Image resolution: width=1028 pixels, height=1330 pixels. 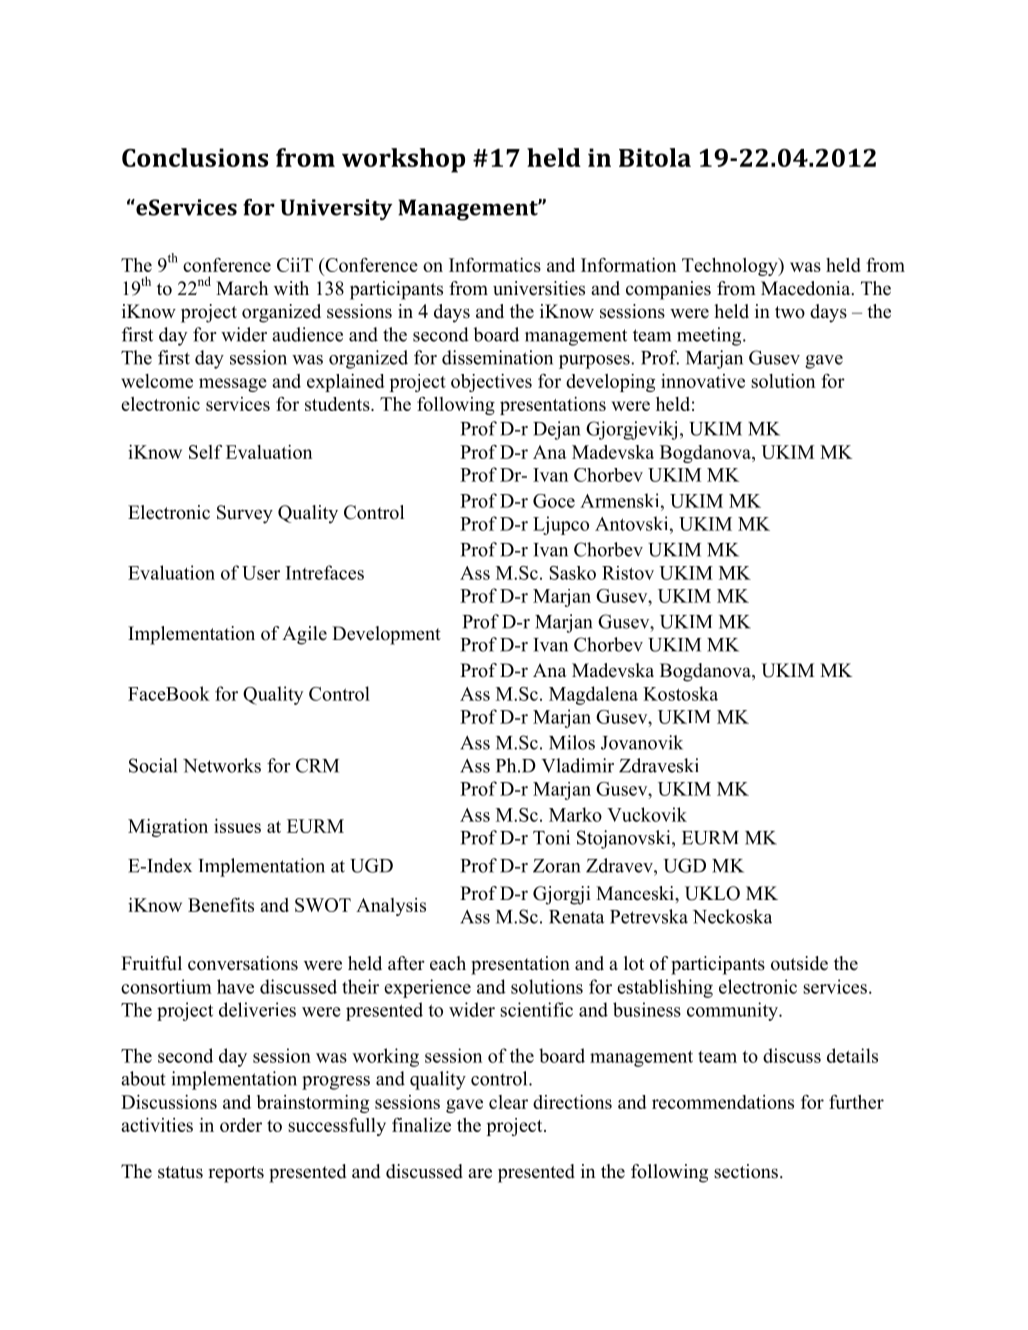 I want to click on universities, so click(x=539, y=288).
